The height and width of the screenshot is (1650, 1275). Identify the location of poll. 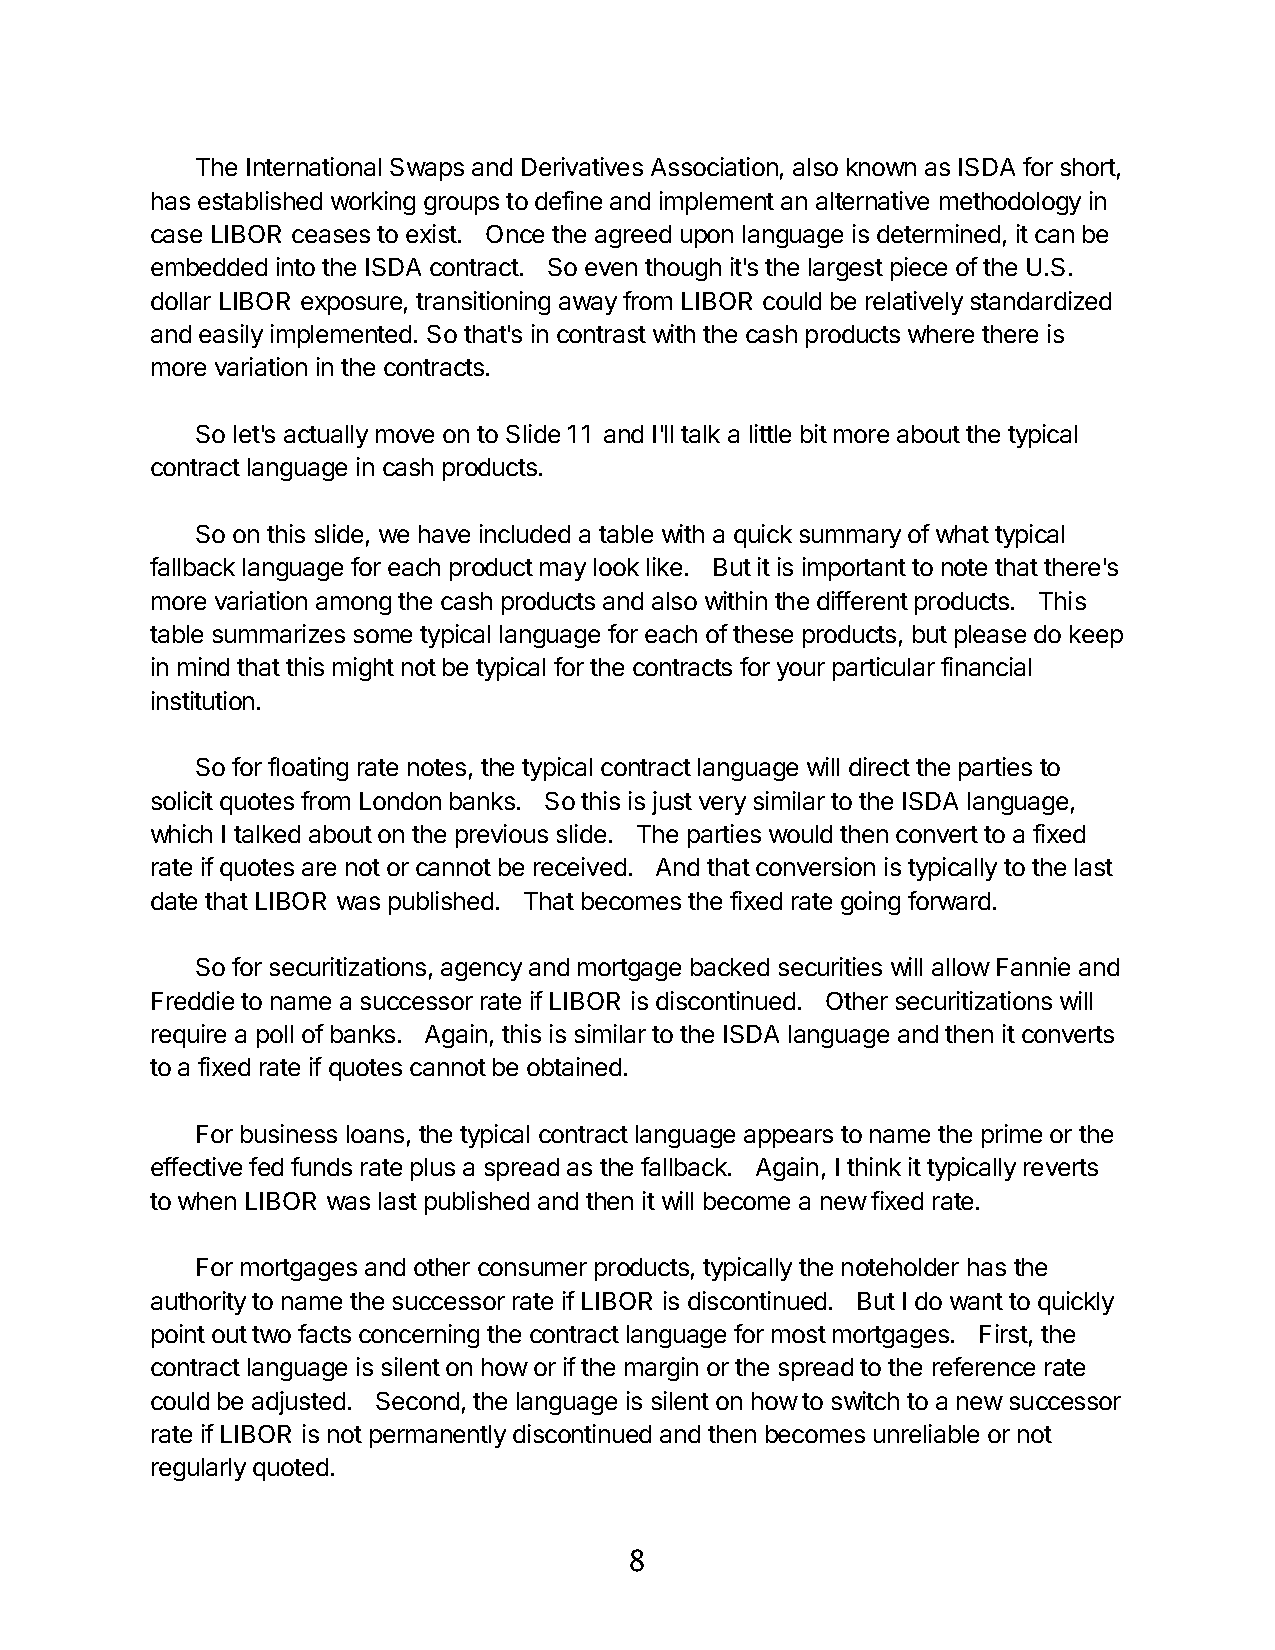
(275, 1036).
